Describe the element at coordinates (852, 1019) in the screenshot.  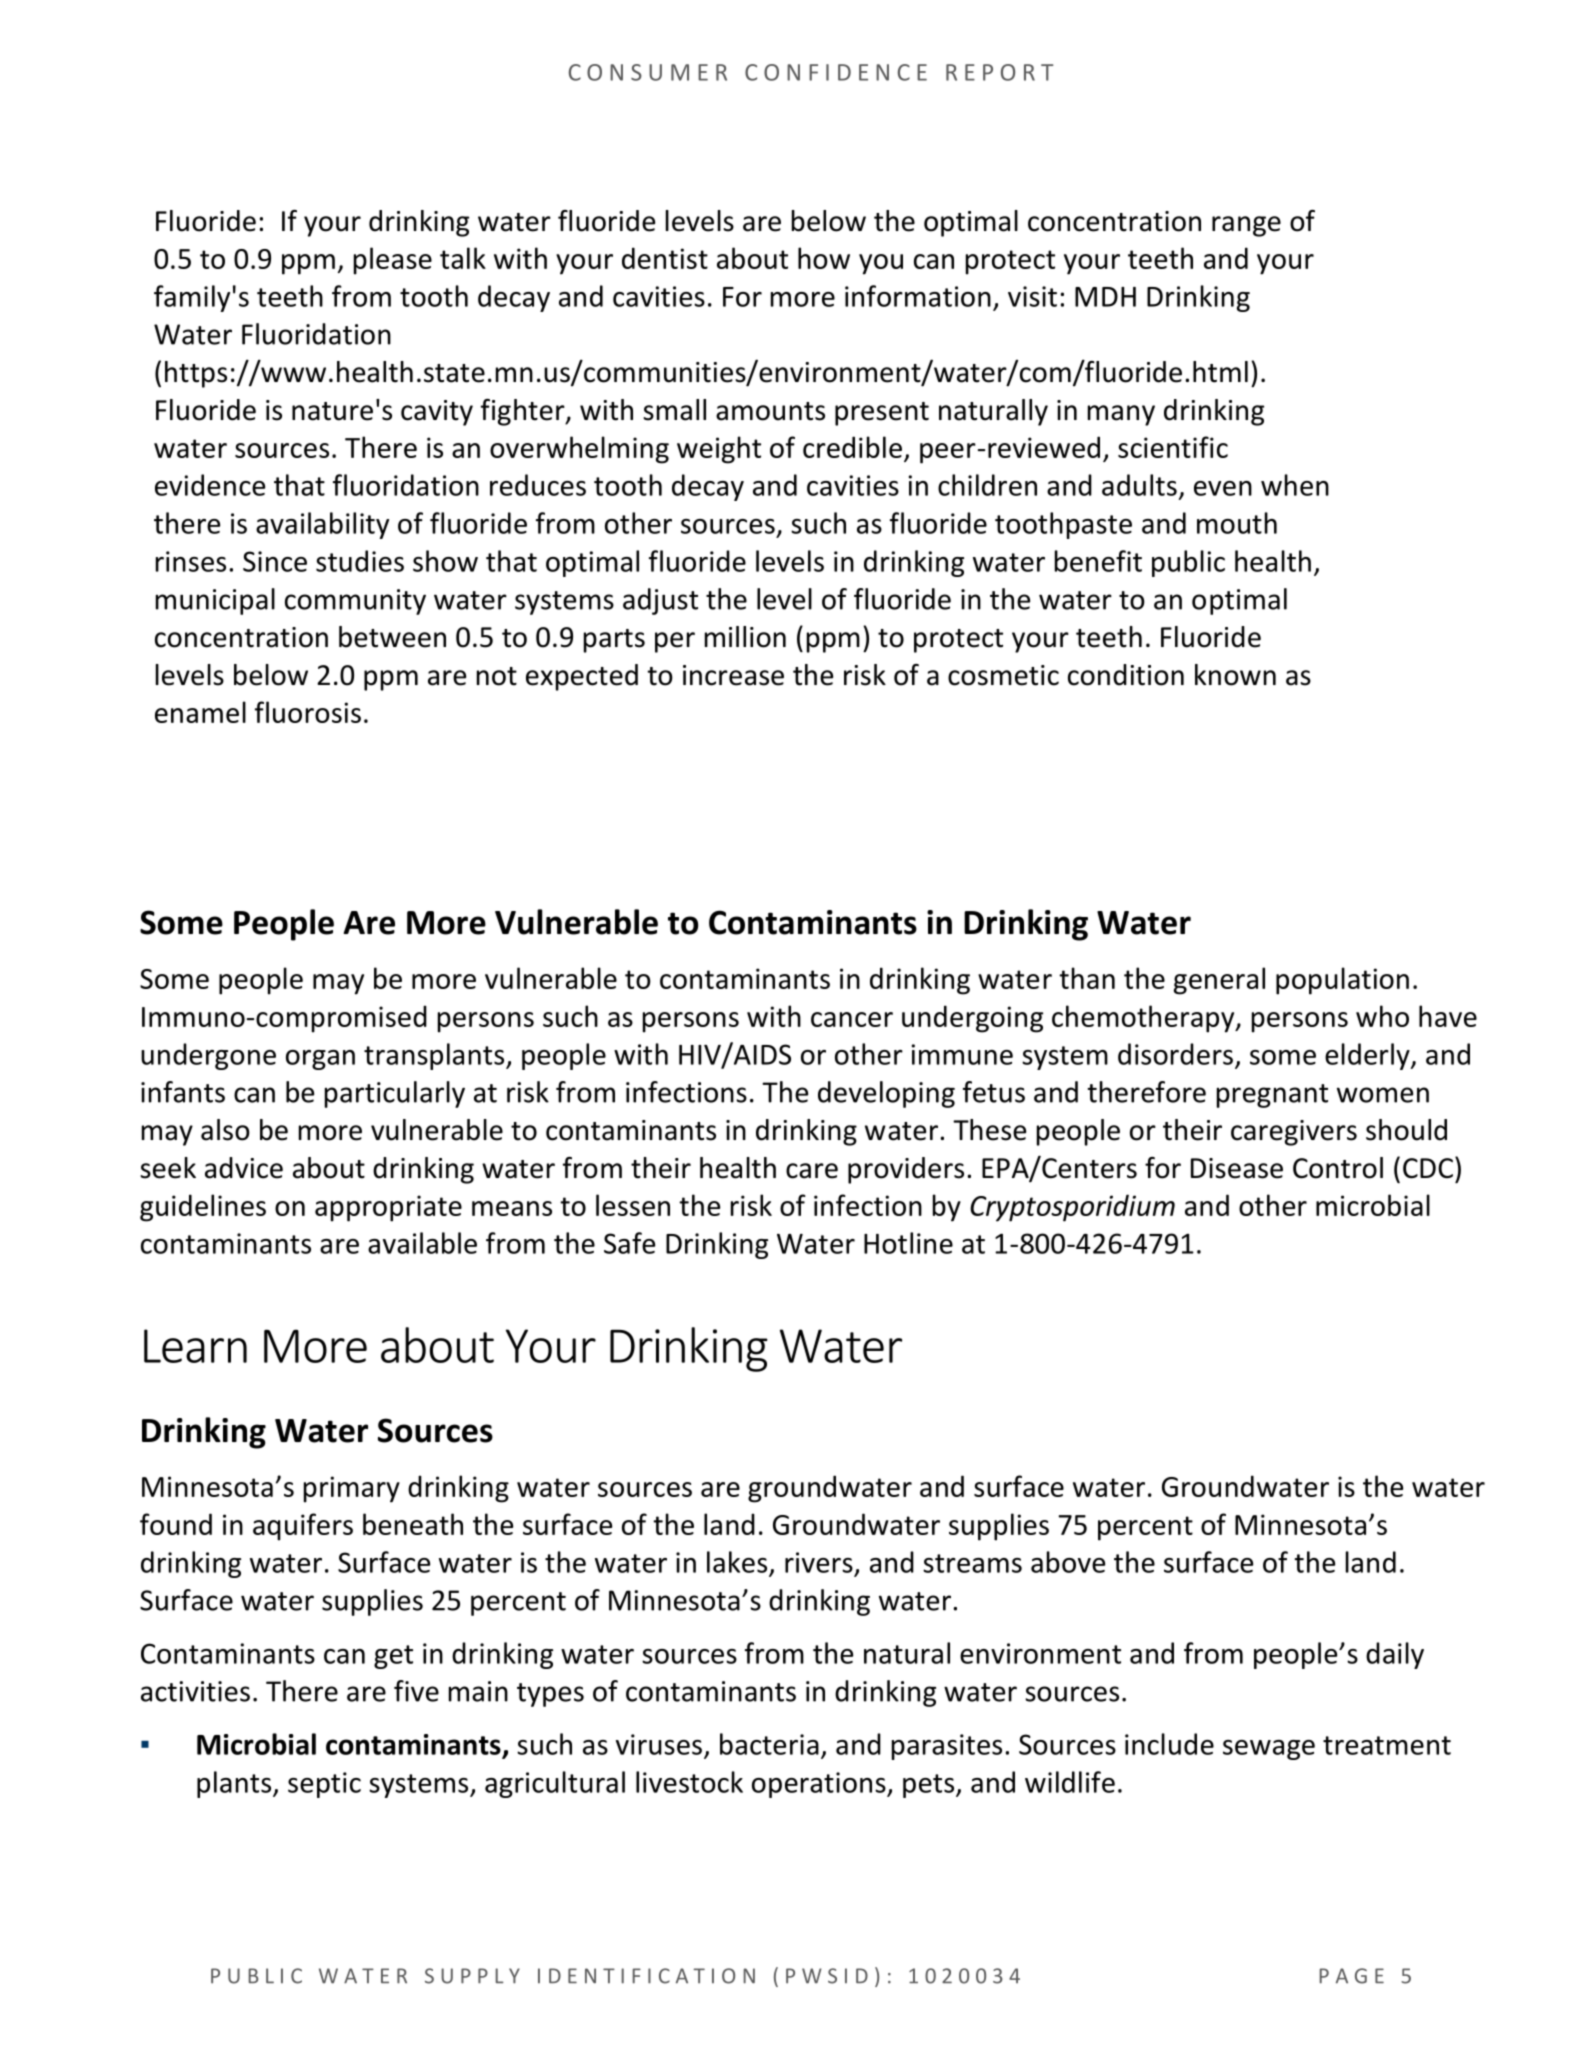
I see `cancer` at that location.
